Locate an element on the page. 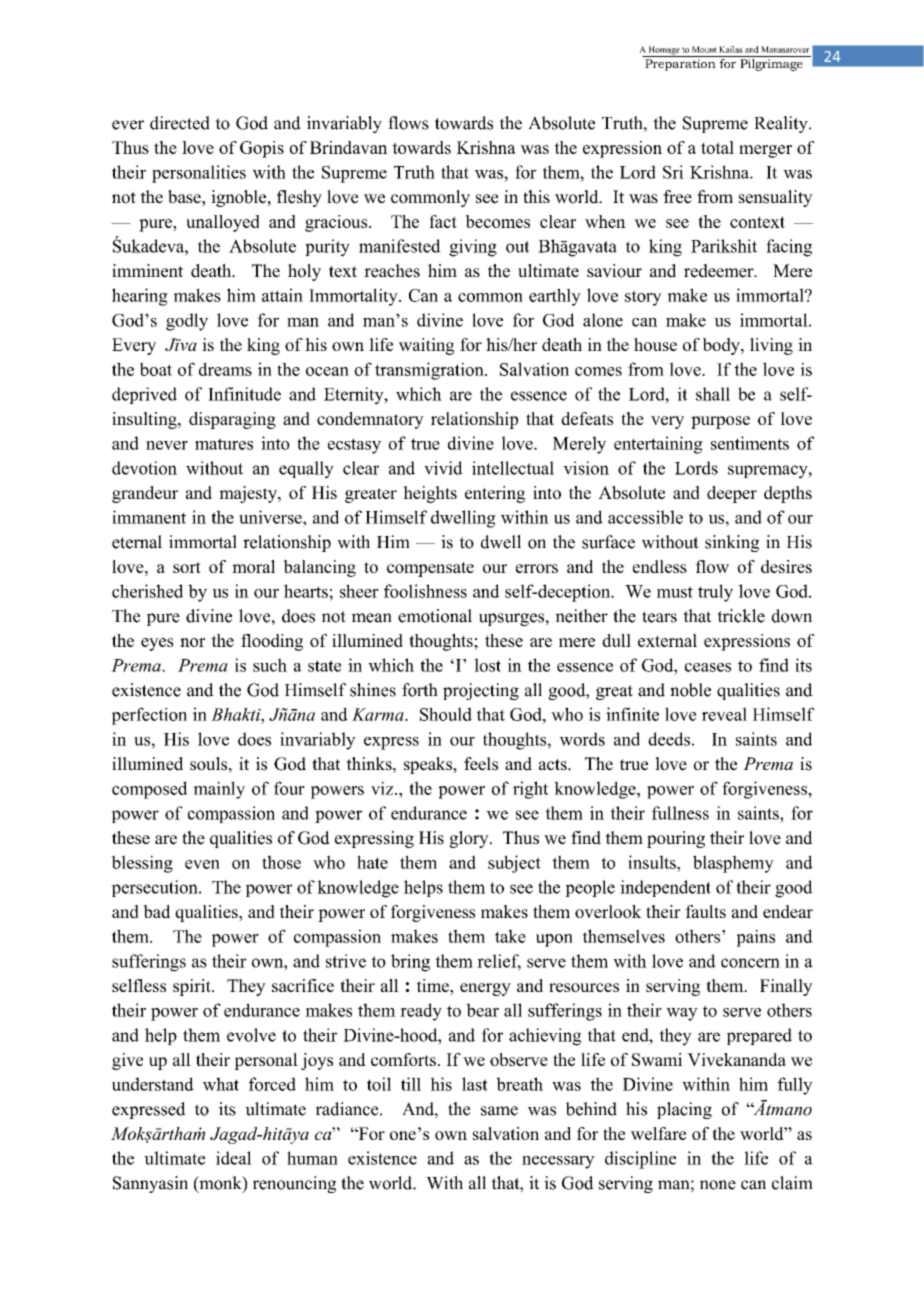 The height and width of the page is (1308, 924). feels is located at coordinates (481, 764).
